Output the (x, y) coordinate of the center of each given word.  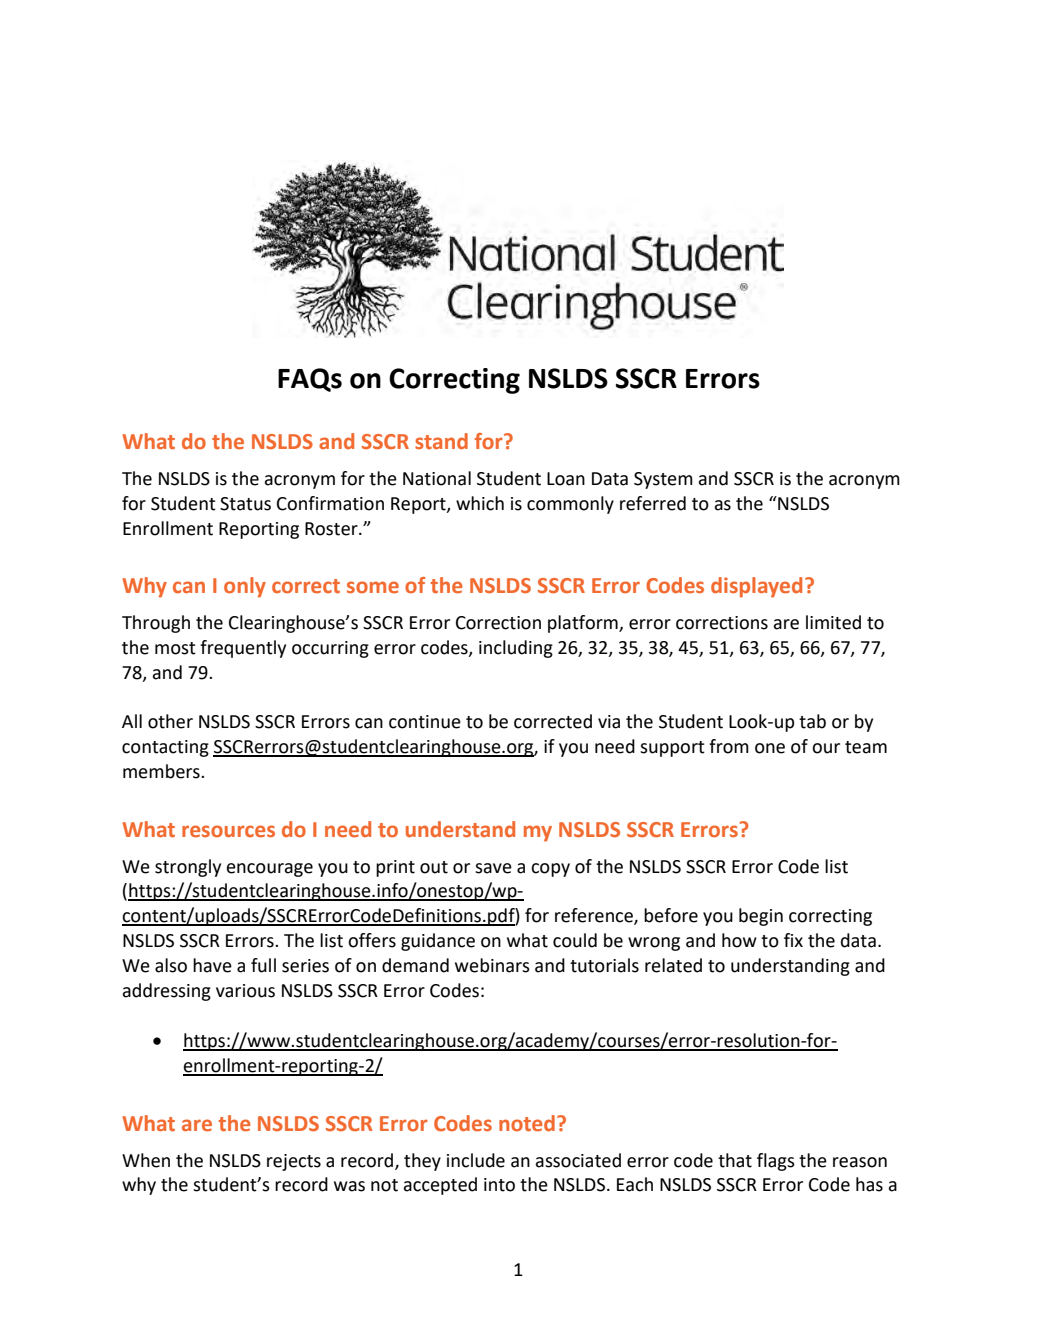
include (476, 1160)
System (663, 480)
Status (245, 504)
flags (776, 1162)
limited (833, 622)
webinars (492, 965)
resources (228, 831)
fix (793, 940)
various (245, 991)
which (480, 503)
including (516, 649)
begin (761, 917)
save (493, 868)
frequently (243, 649)
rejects (294, 1162)
